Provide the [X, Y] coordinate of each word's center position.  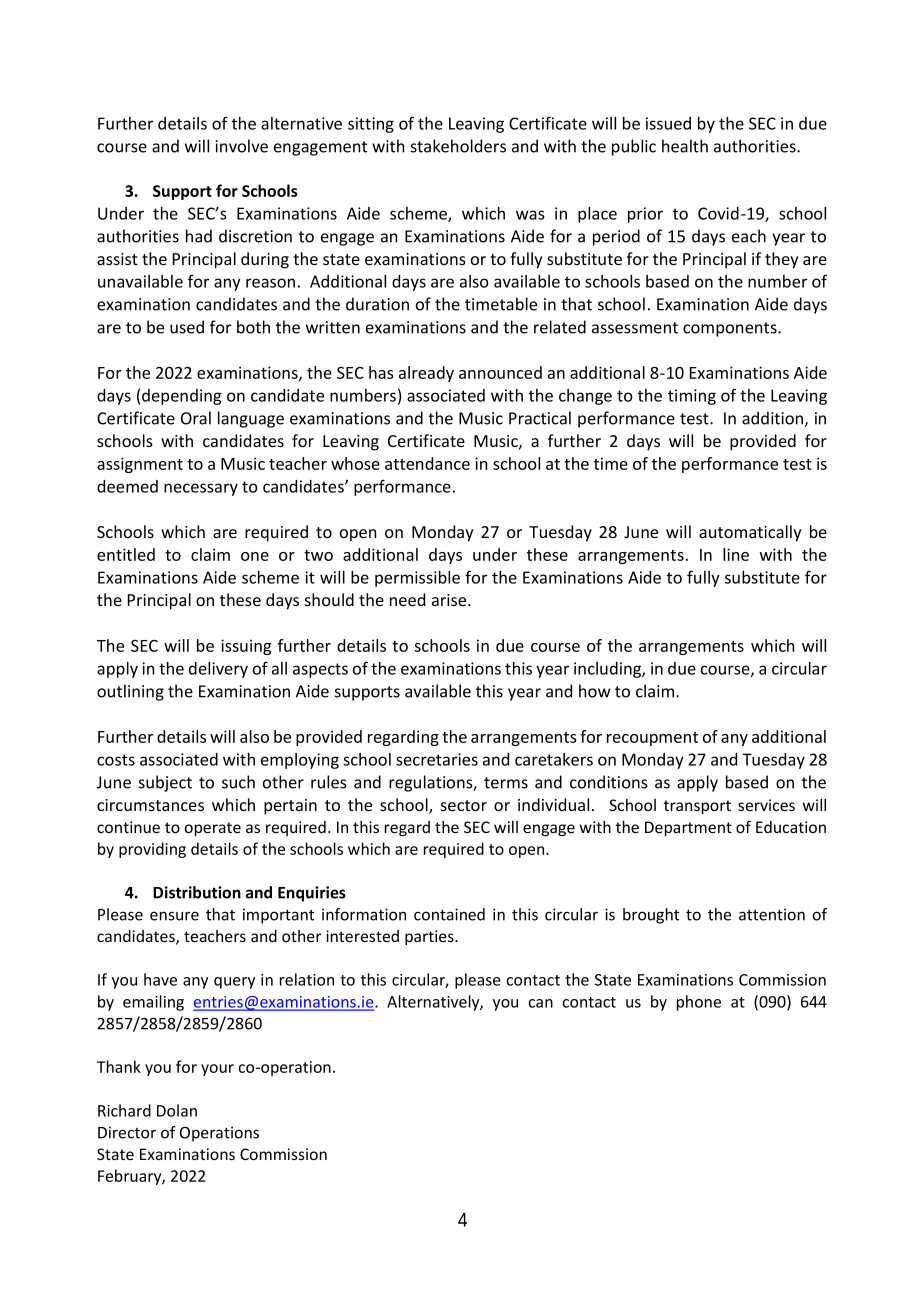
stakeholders [458, 146]
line [736, 554]
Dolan [177, 1110]
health [685, 146]
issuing [246, 647]
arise [450, 600]
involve [241, 146]
